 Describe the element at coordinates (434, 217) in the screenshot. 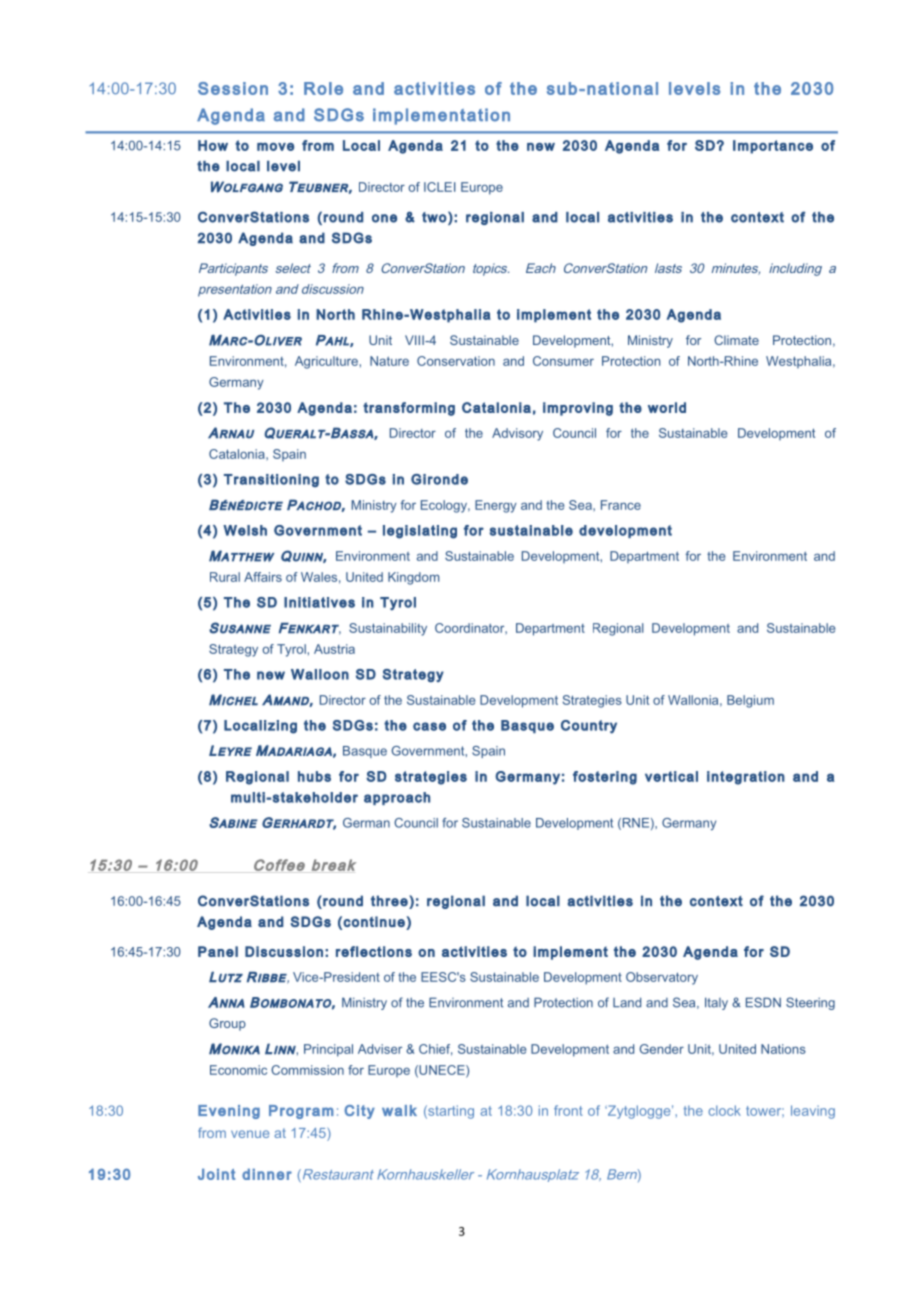

I see `two` at that location.
